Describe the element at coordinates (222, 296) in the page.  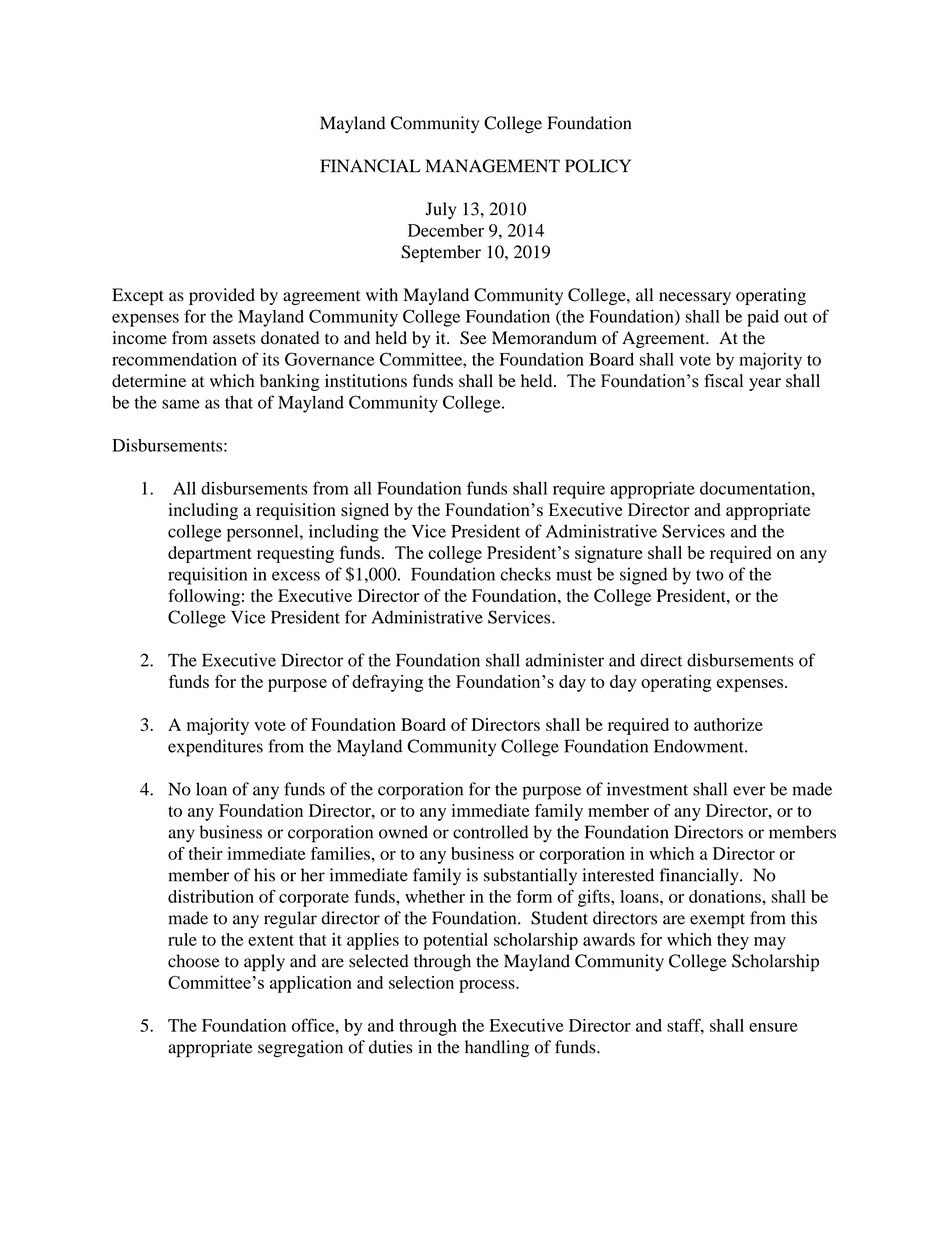
I see `provided` at that location.
